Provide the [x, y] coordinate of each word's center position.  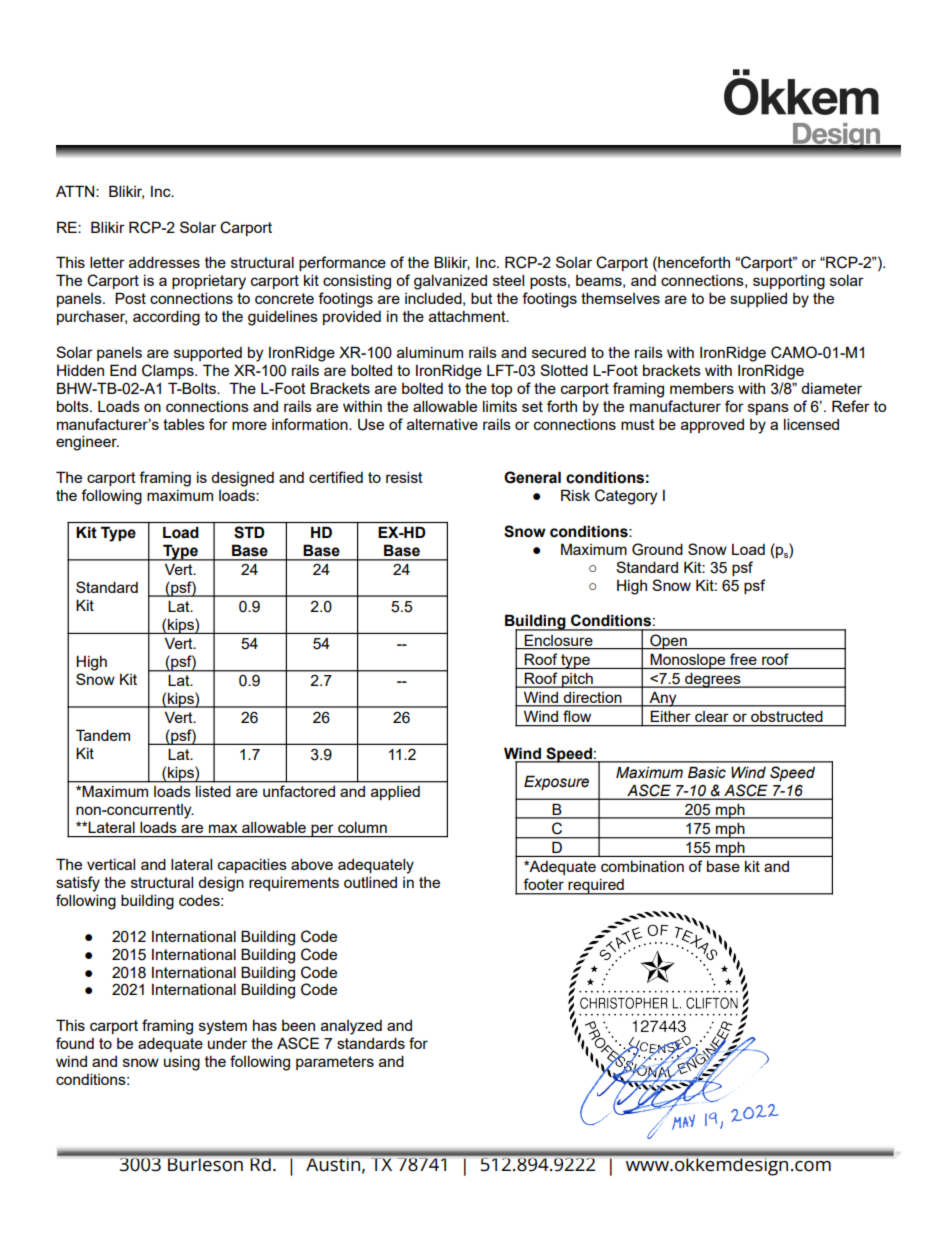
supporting [789, 282]
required [596, 887]
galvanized [450, 282]
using [182, 1063]
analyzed [351, 1027]
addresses [164, 262]
